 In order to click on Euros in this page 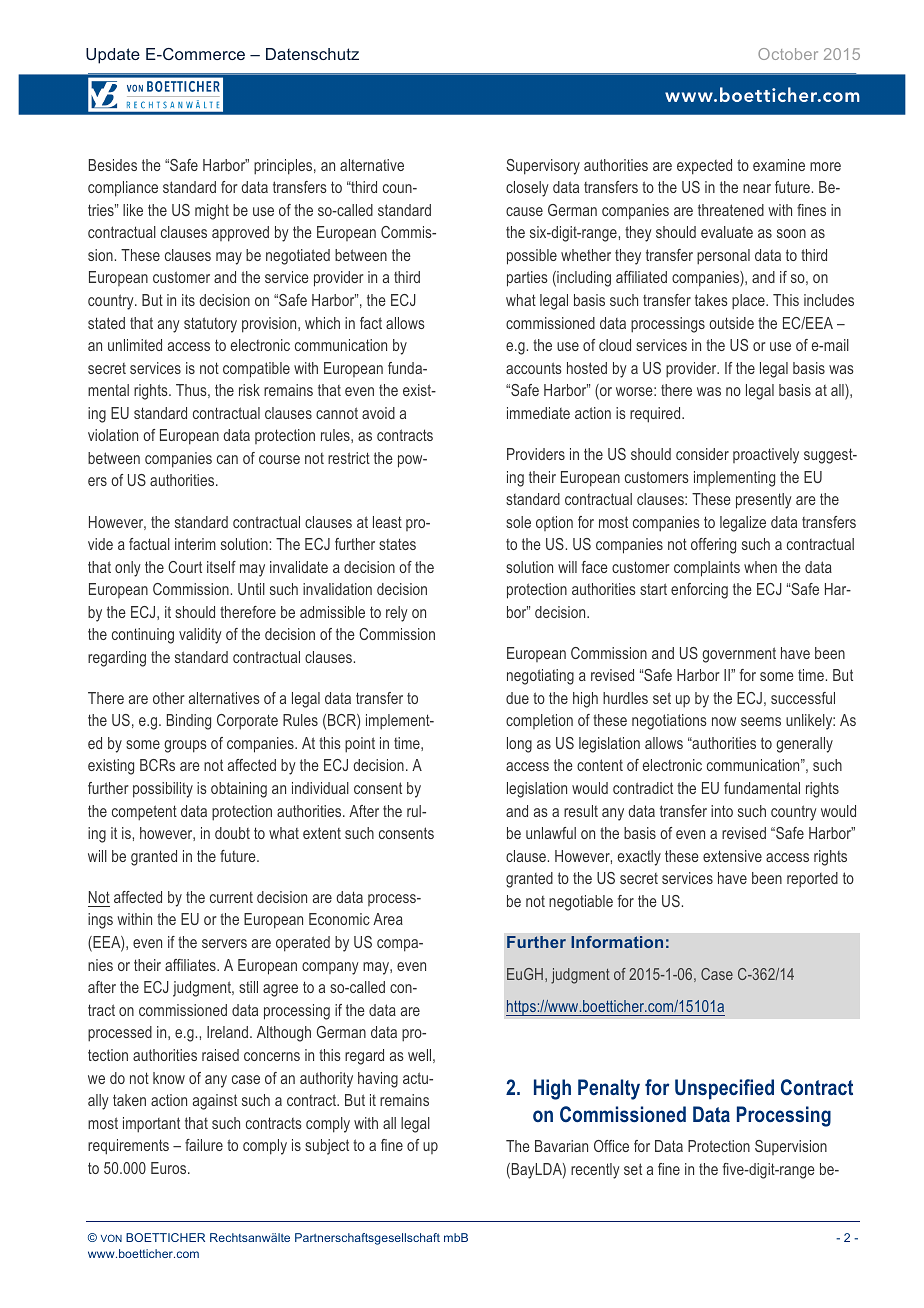, I will do `click(170, 1168)`.
